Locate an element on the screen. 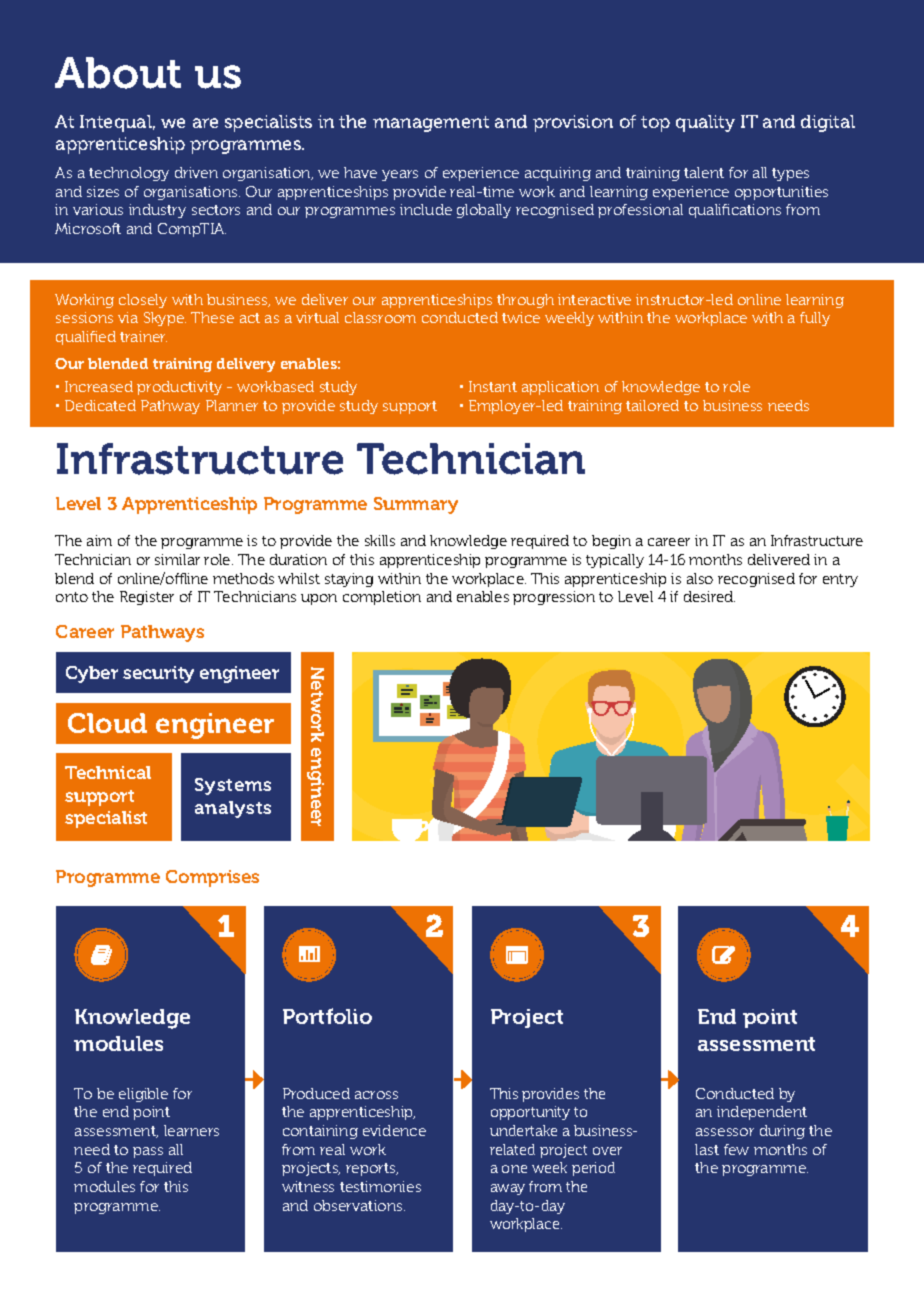 The height and width of the screenshot is (1308, 924). twice is located at coordinates (521, 317).
